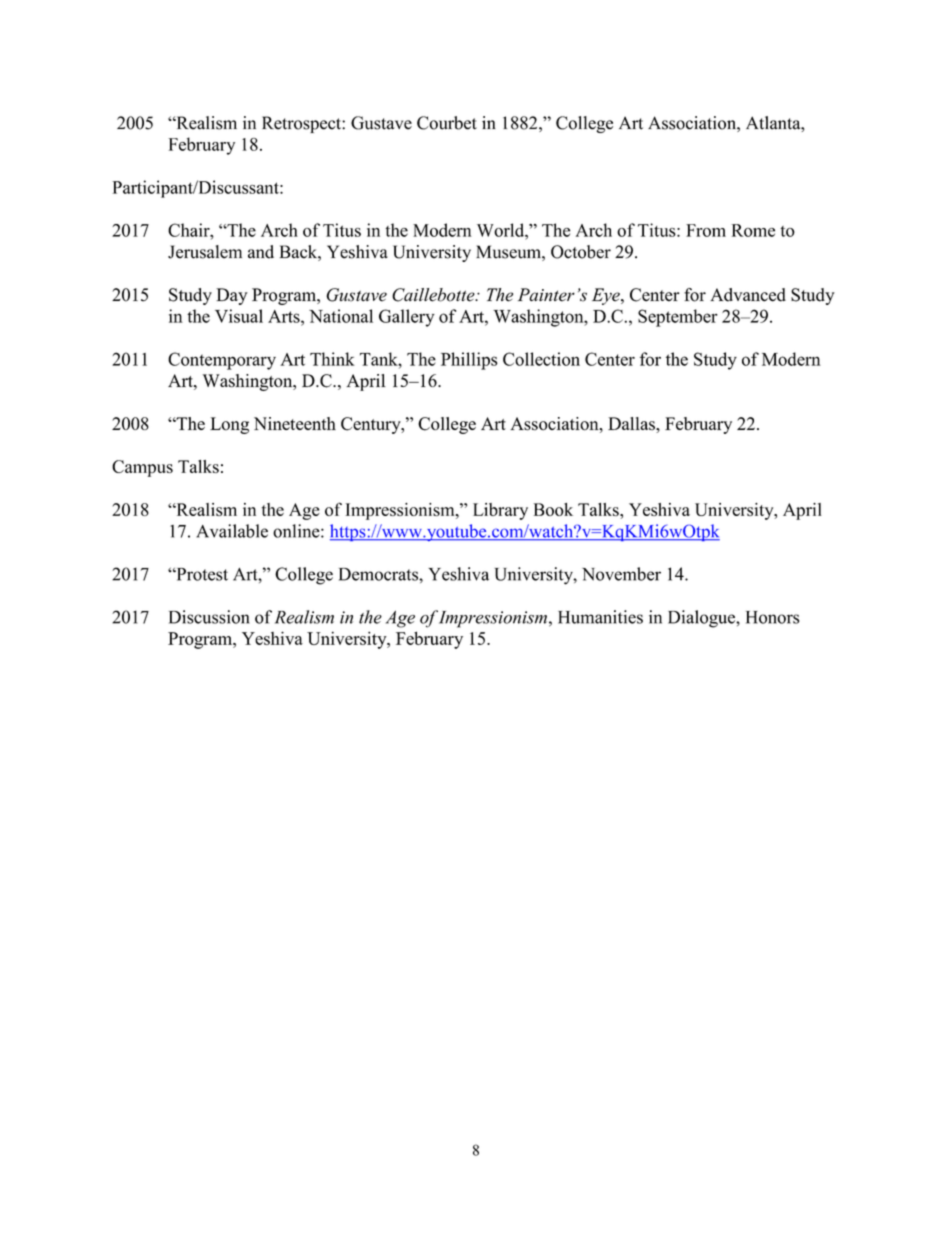  I want to click on Retrospect, so click(302, 124).
